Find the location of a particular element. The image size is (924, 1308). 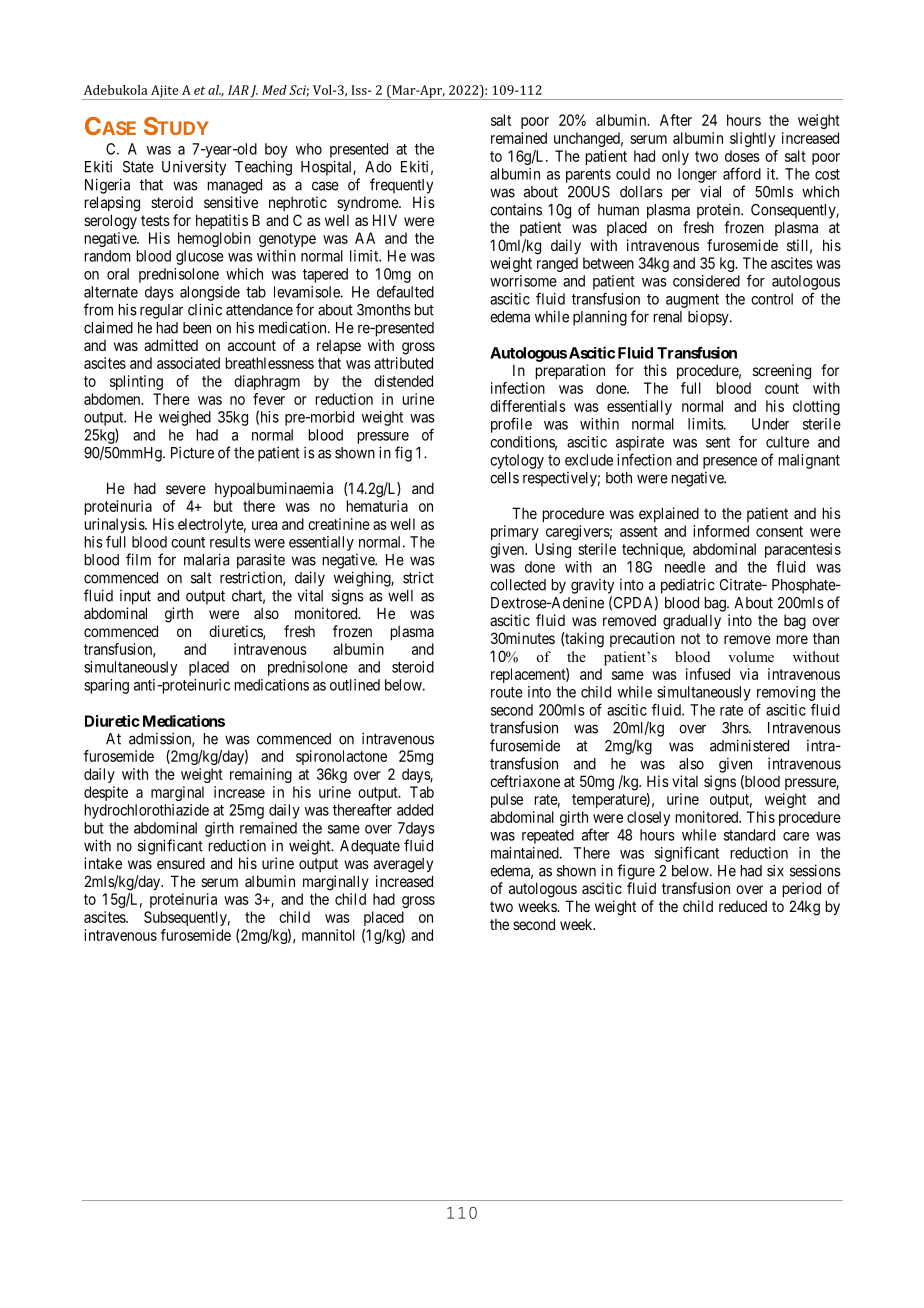

averagely is located at coordinates (403, 865).
